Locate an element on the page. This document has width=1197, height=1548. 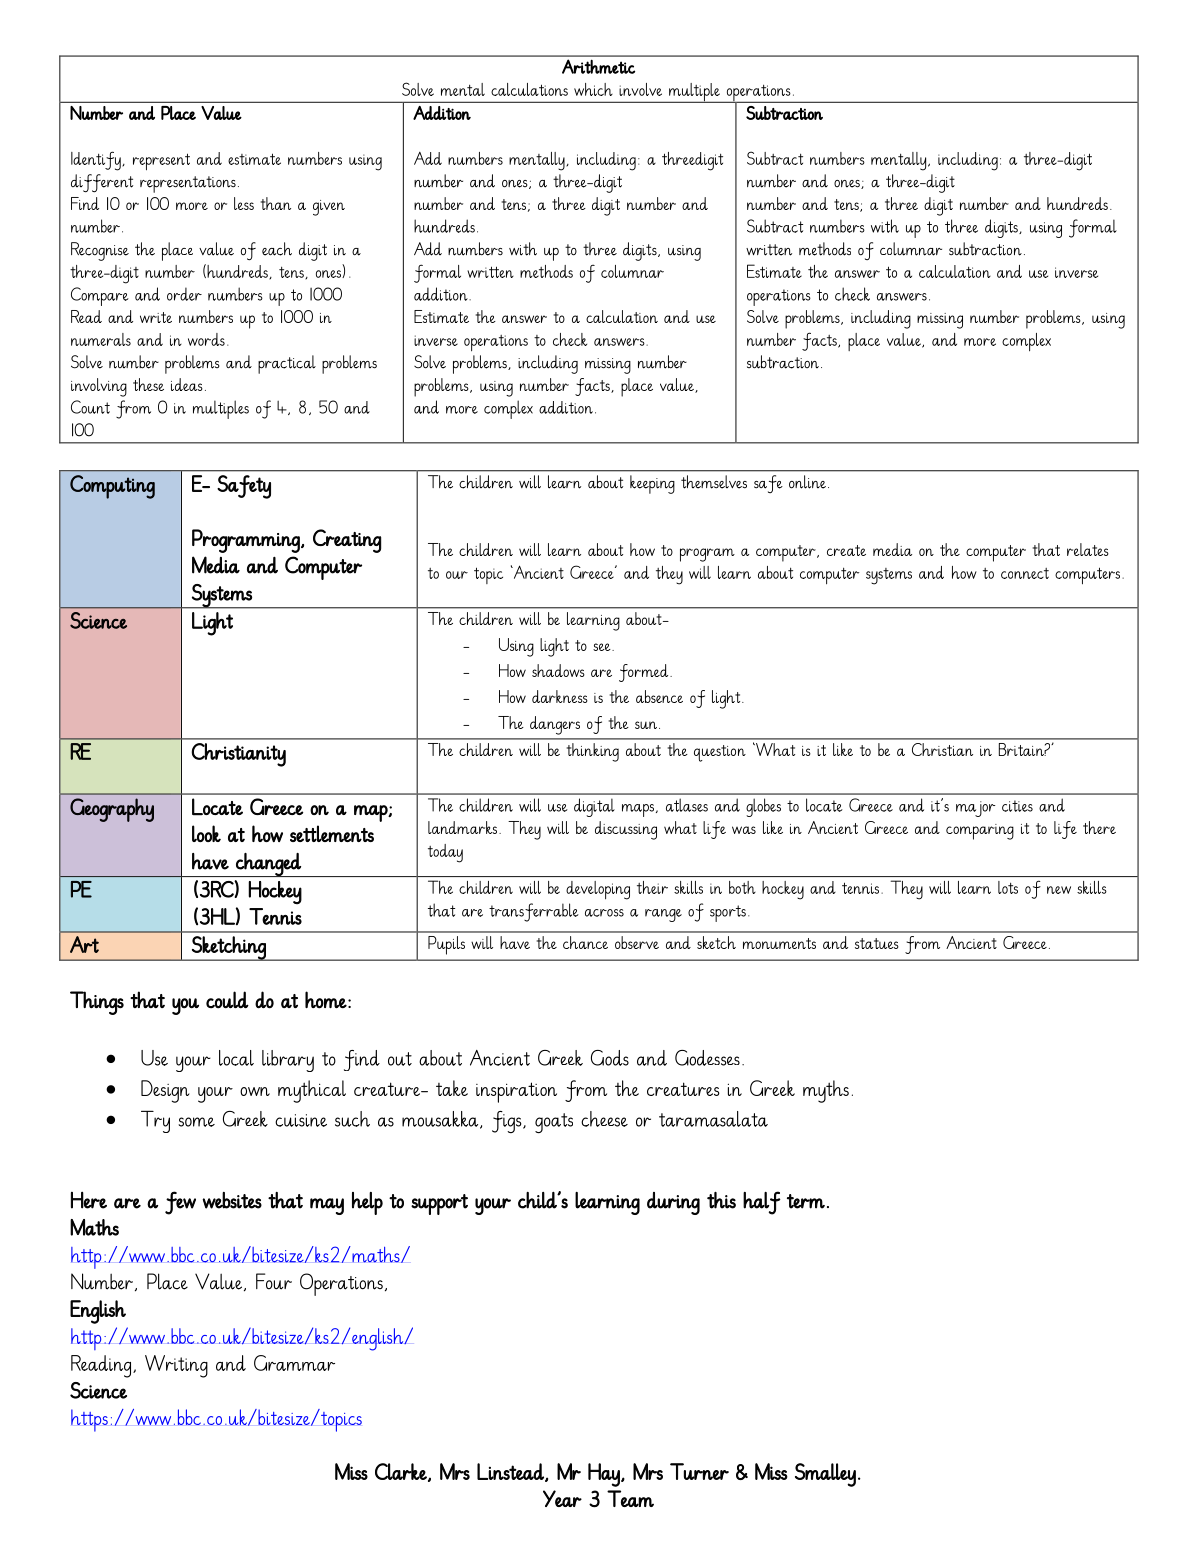
Identify is located at coordinates (97, 161).
